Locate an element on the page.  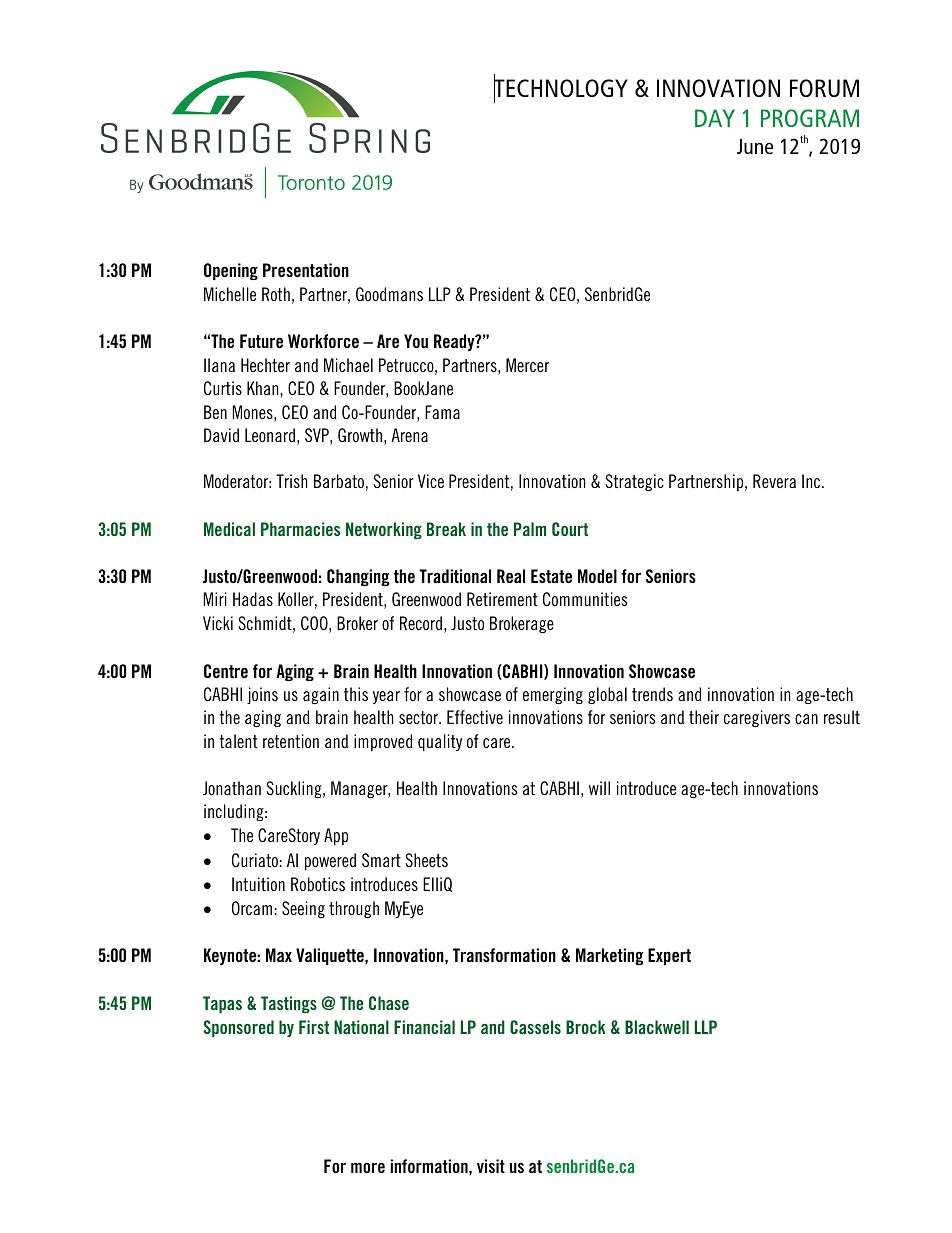
Future is located at coordinates (261, 341).
